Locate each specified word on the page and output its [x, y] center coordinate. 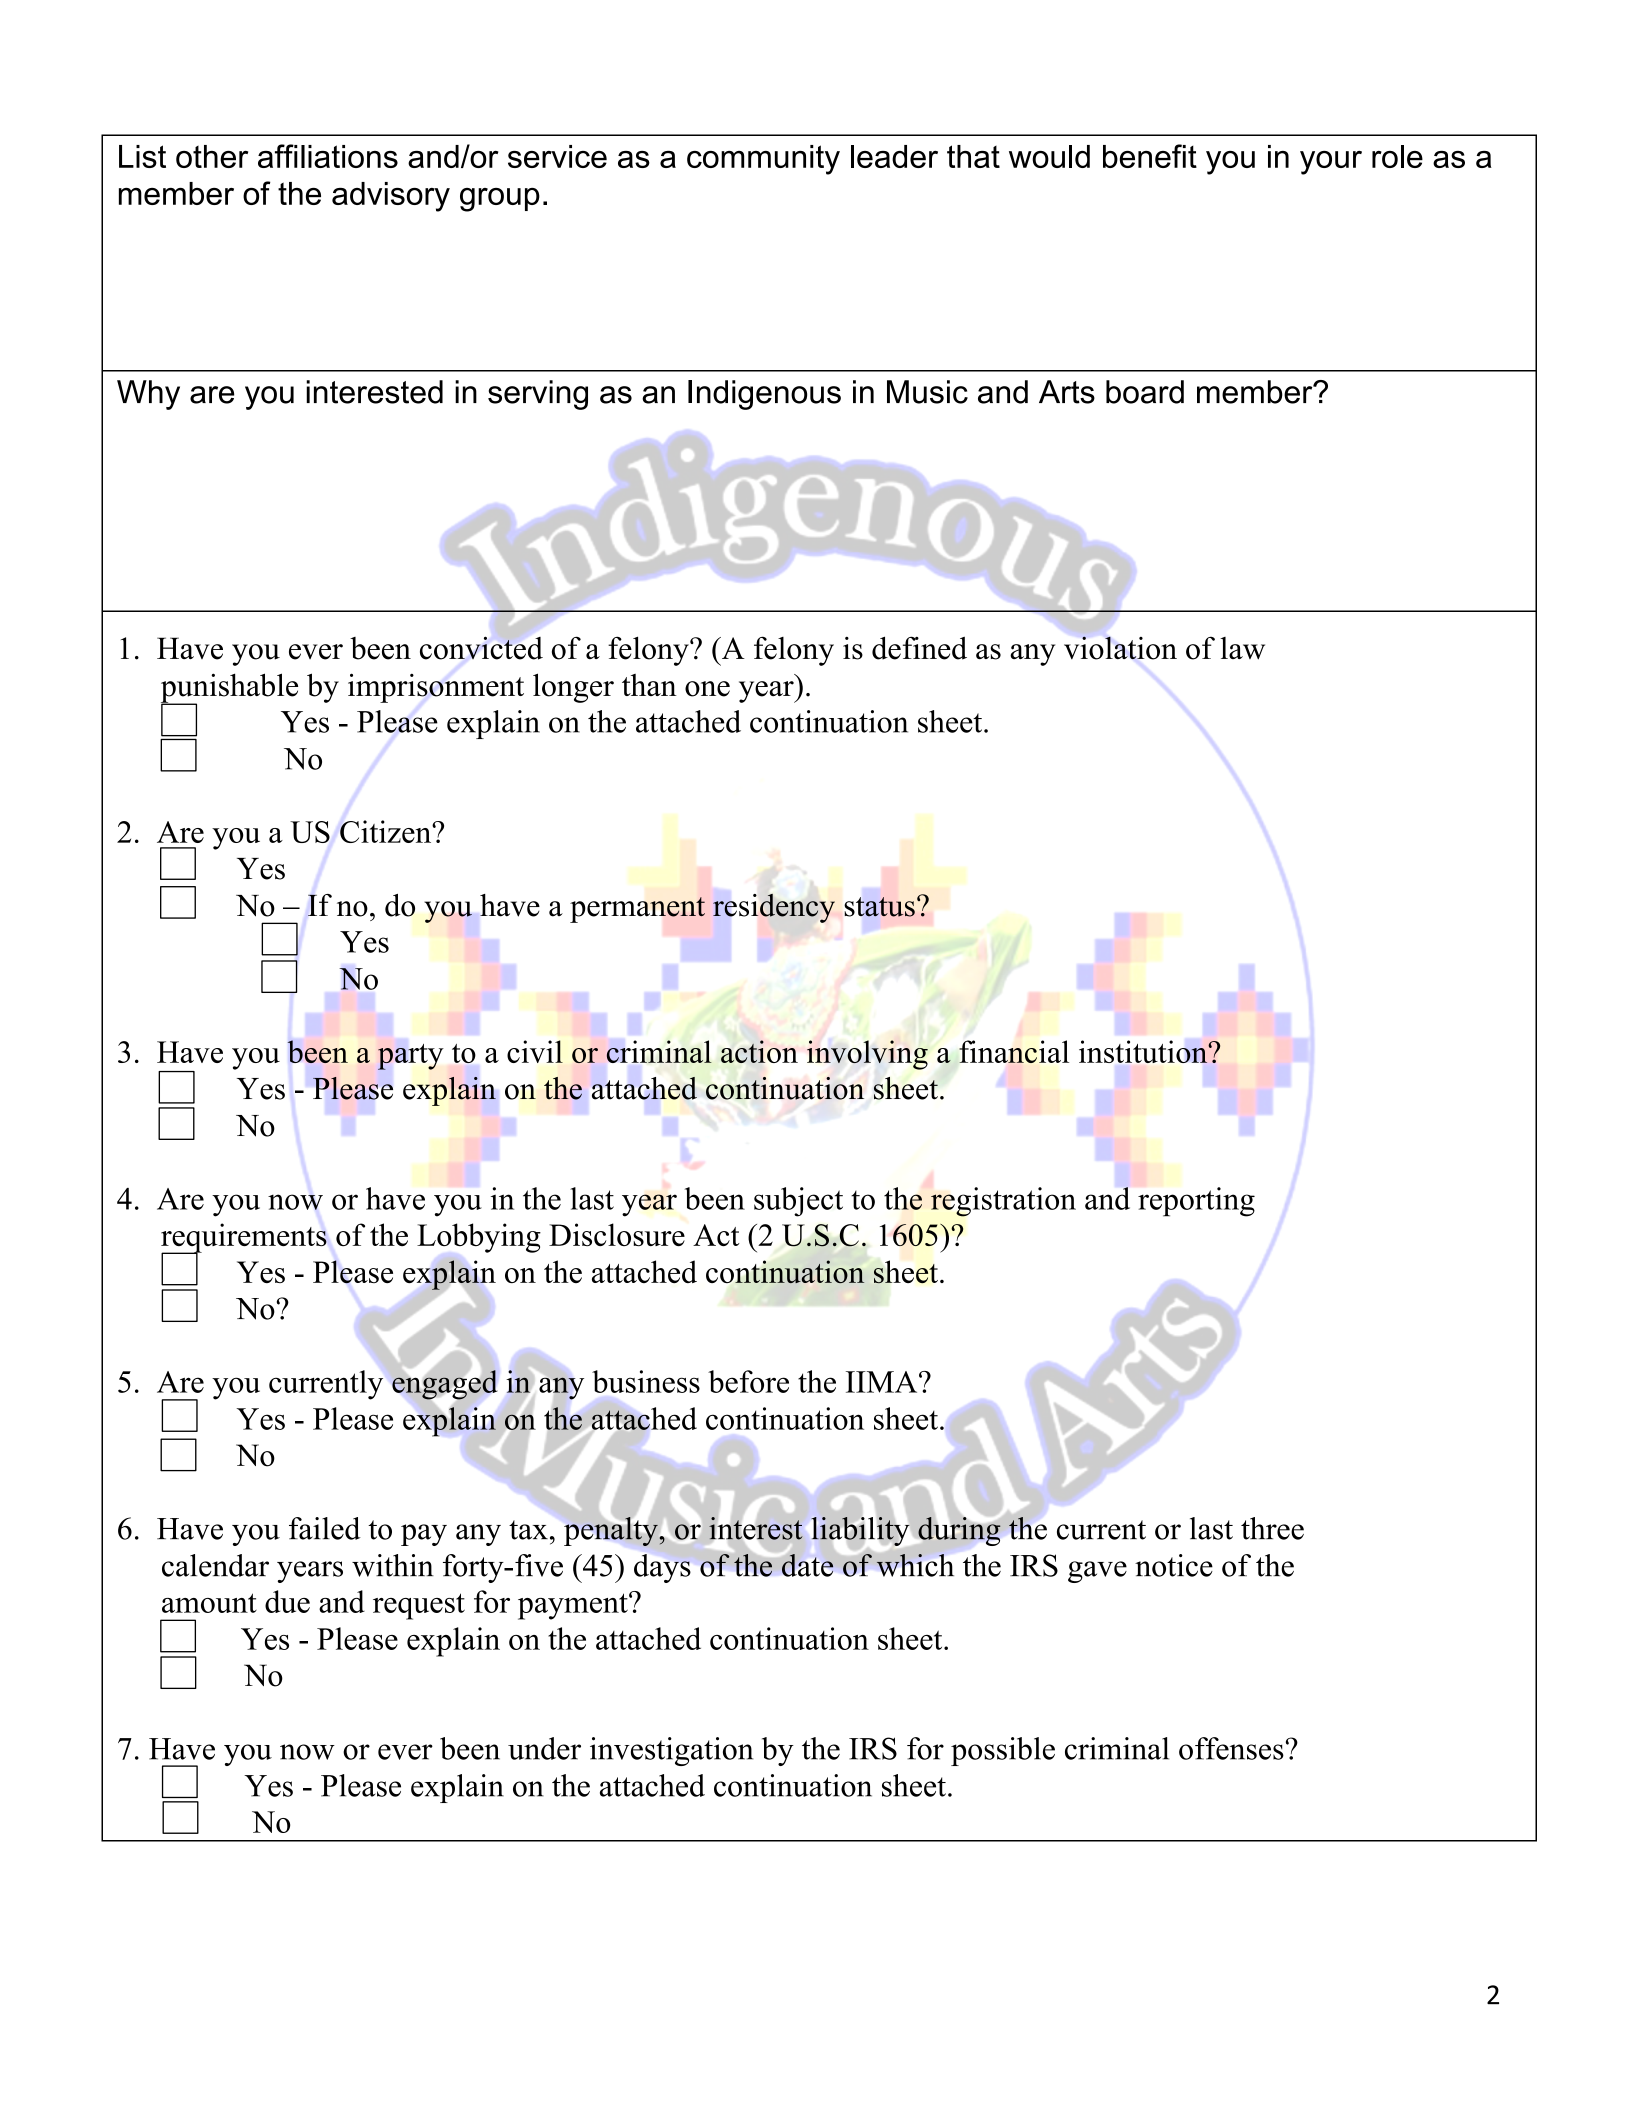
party [410, 1057]
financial [1014, 1051]
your [1331, 163]
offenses [1231, 1748]
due [287, 1601]
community [763, 160]
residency [774, 908]
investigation [671, 1751]
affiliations [328, 156]
